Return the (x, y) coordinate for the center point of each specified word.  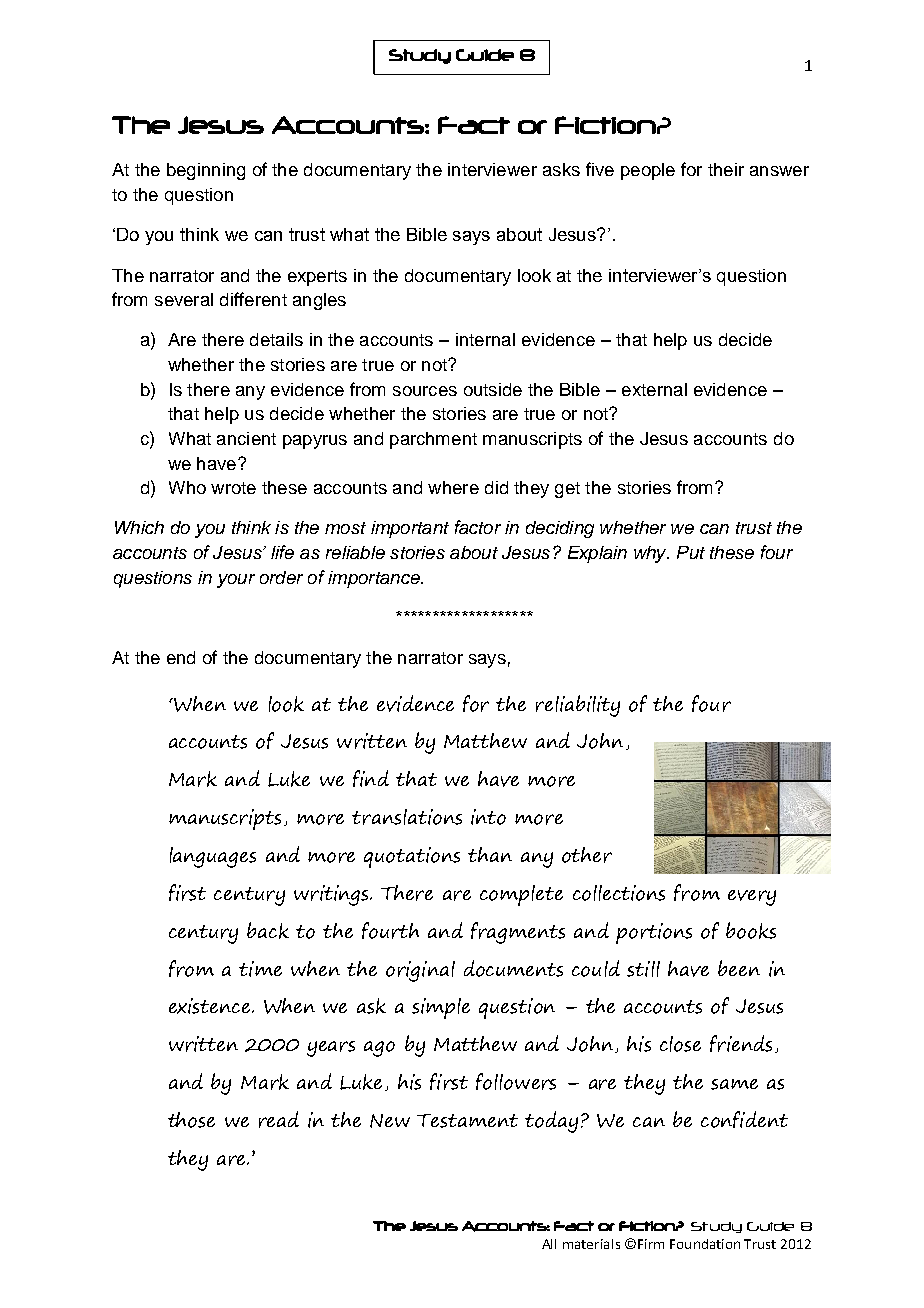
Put (691, 552)
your (236, 581)
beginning (206, 171)
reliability (578, 706)
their (726, 169)
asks (561, 169)
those (191, 1120)
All (549, 1244)
